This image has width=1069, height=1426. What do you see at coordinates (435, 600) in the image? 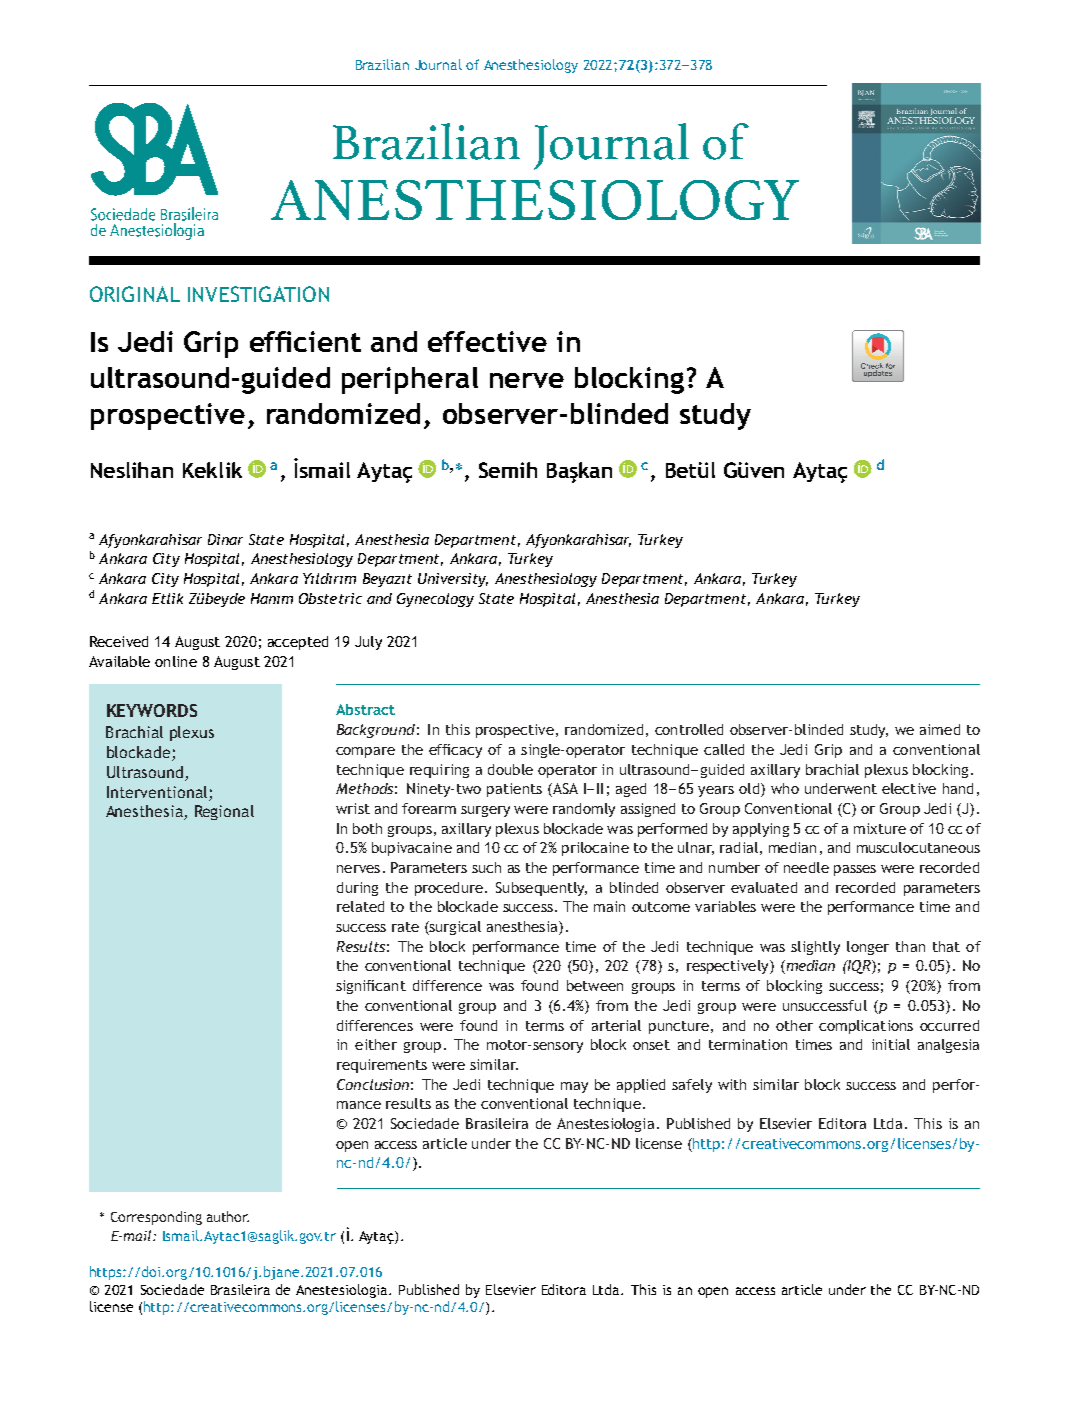
I see `Gynecology` at bounding box center [435, 600].
